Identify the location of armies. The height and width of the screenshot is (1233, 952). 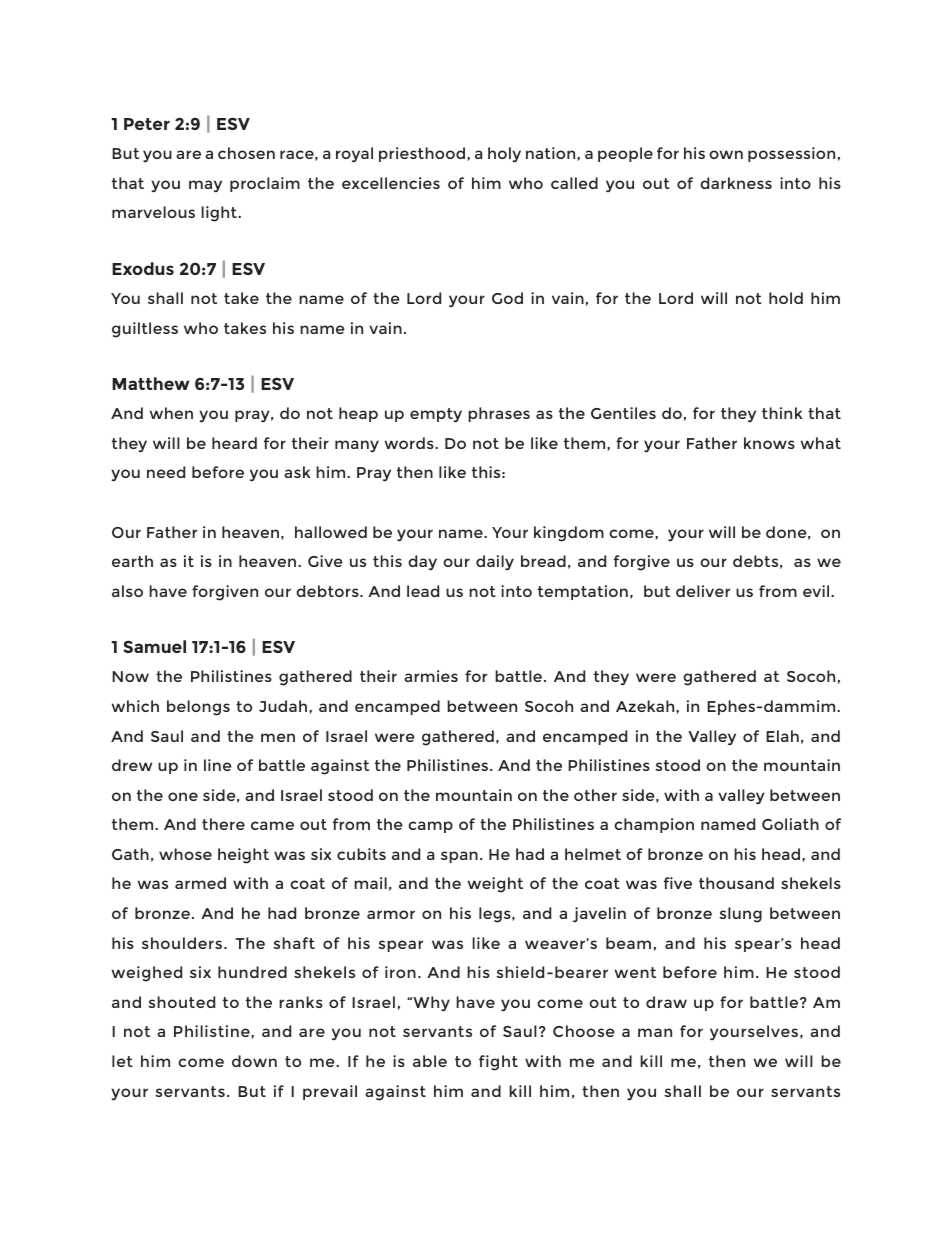
(431, 676).
